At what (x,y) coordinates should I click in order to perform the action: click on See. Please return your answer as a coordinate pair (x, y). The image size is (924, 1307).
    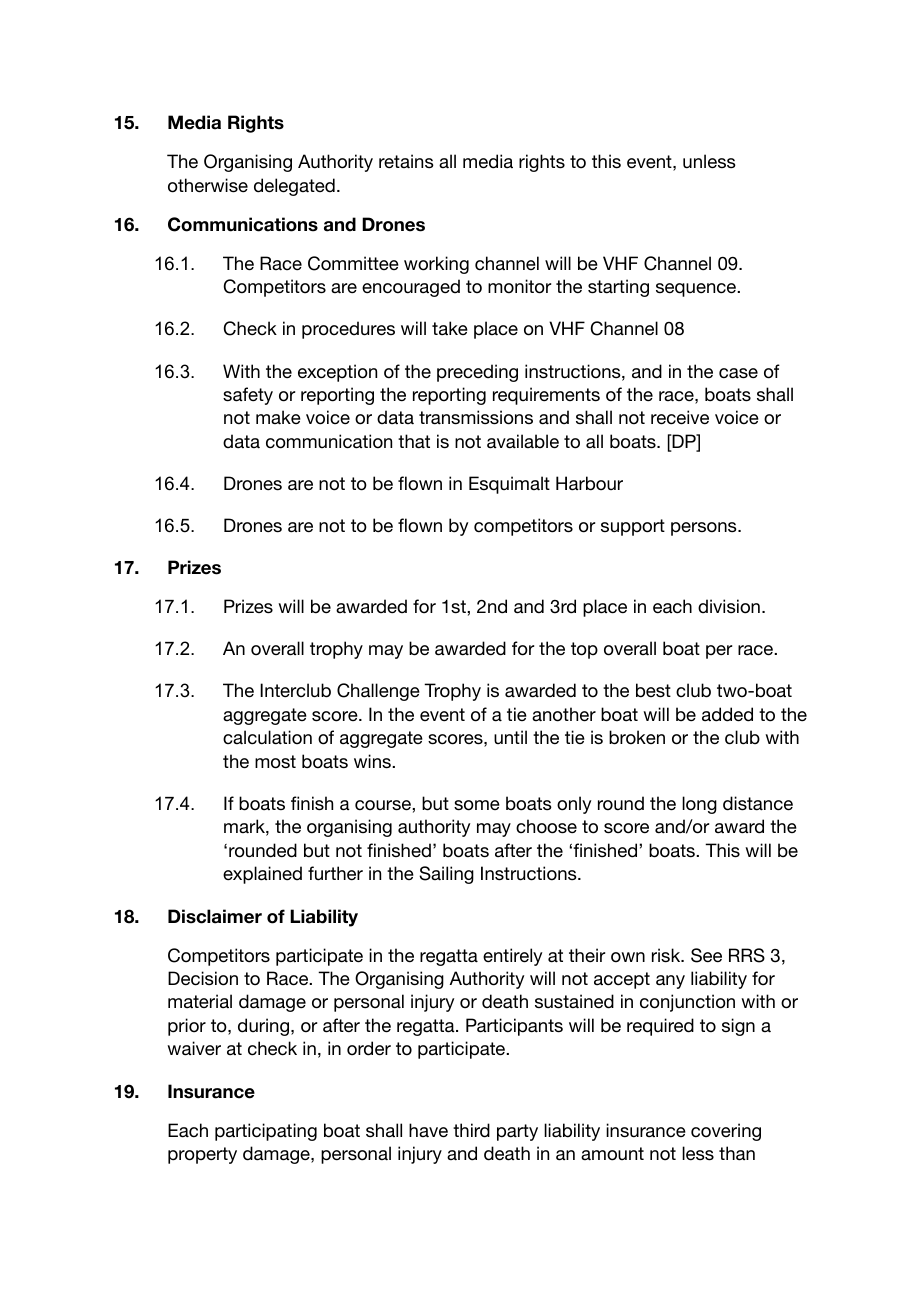
    Looking at the image, I should click on (706, 955).
